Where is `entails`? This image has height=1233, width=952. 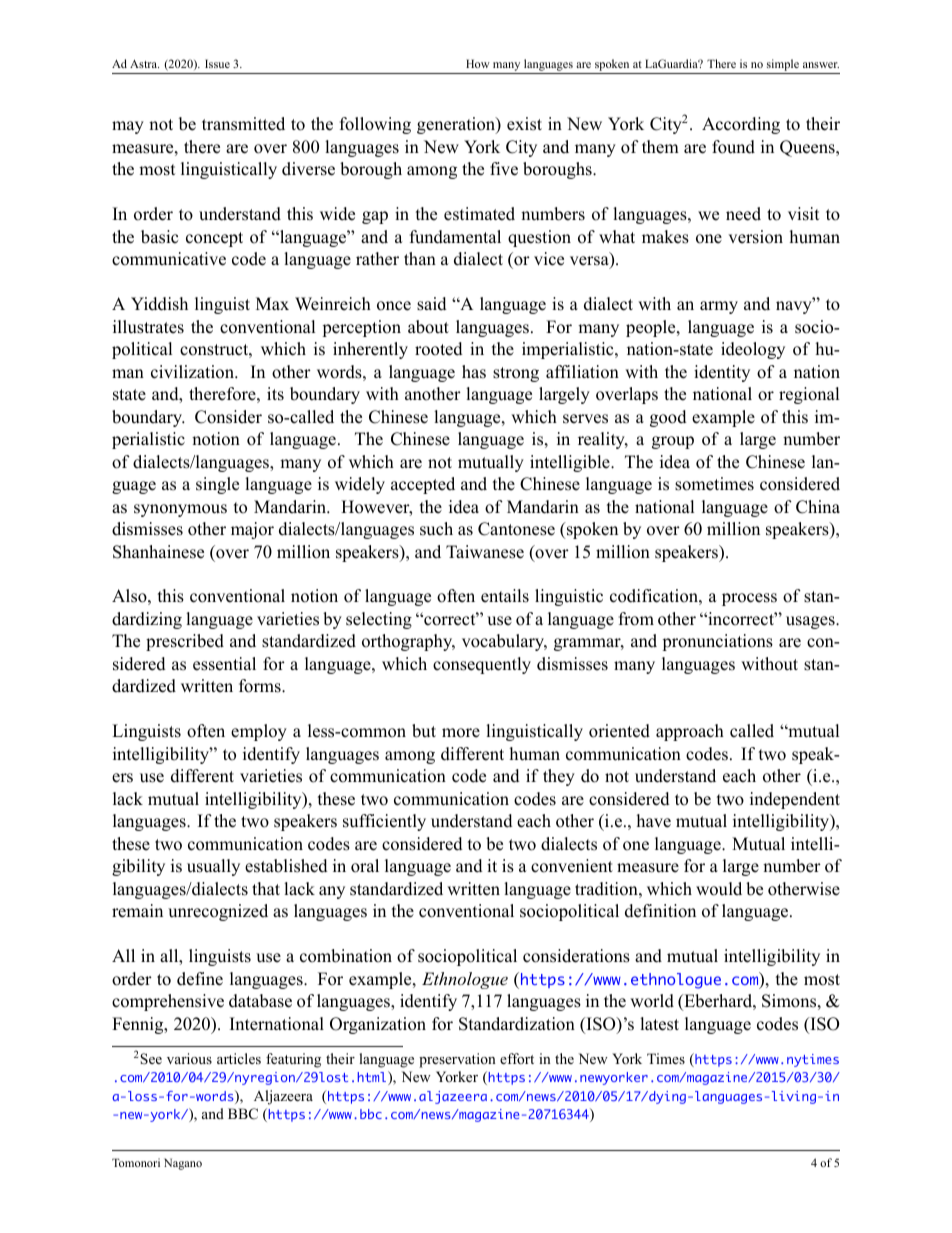
entails is located at coordinates (505, 596).
